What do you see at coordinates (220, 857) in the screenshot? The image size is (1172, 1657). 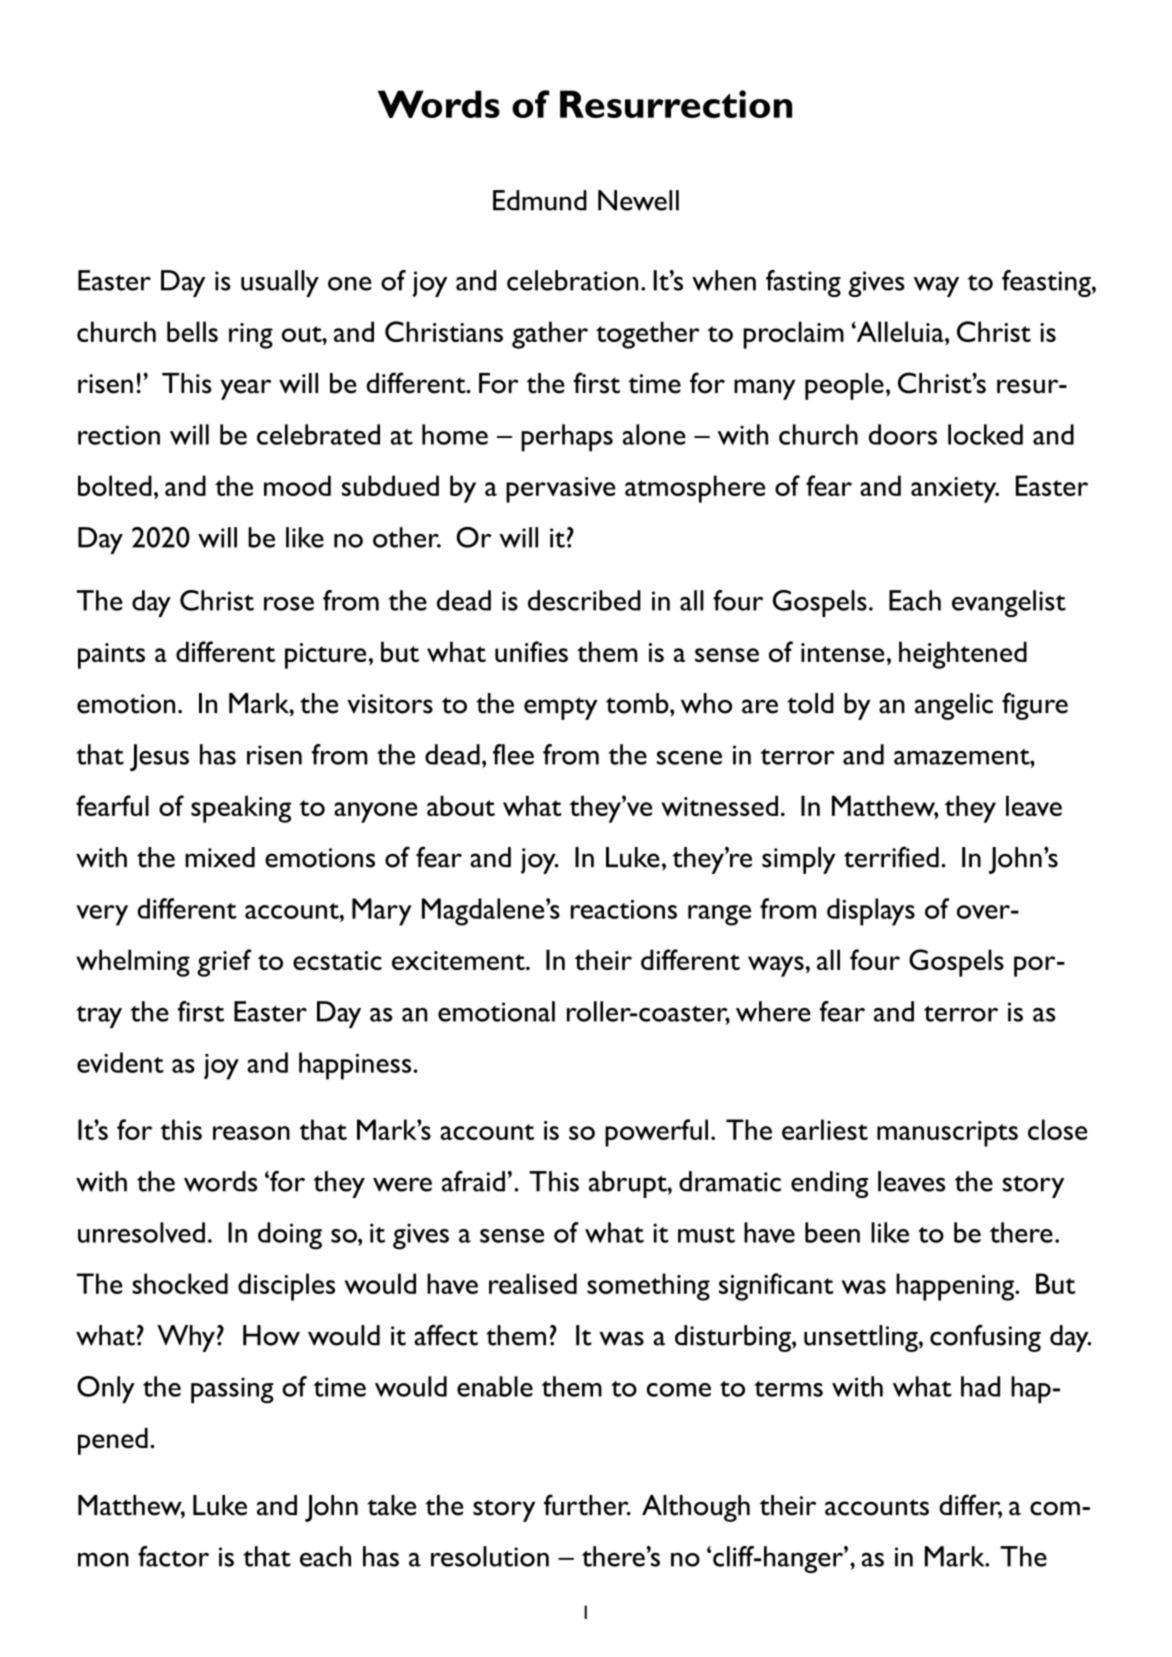 I see `mixed` at bounding box center [220, 857].
